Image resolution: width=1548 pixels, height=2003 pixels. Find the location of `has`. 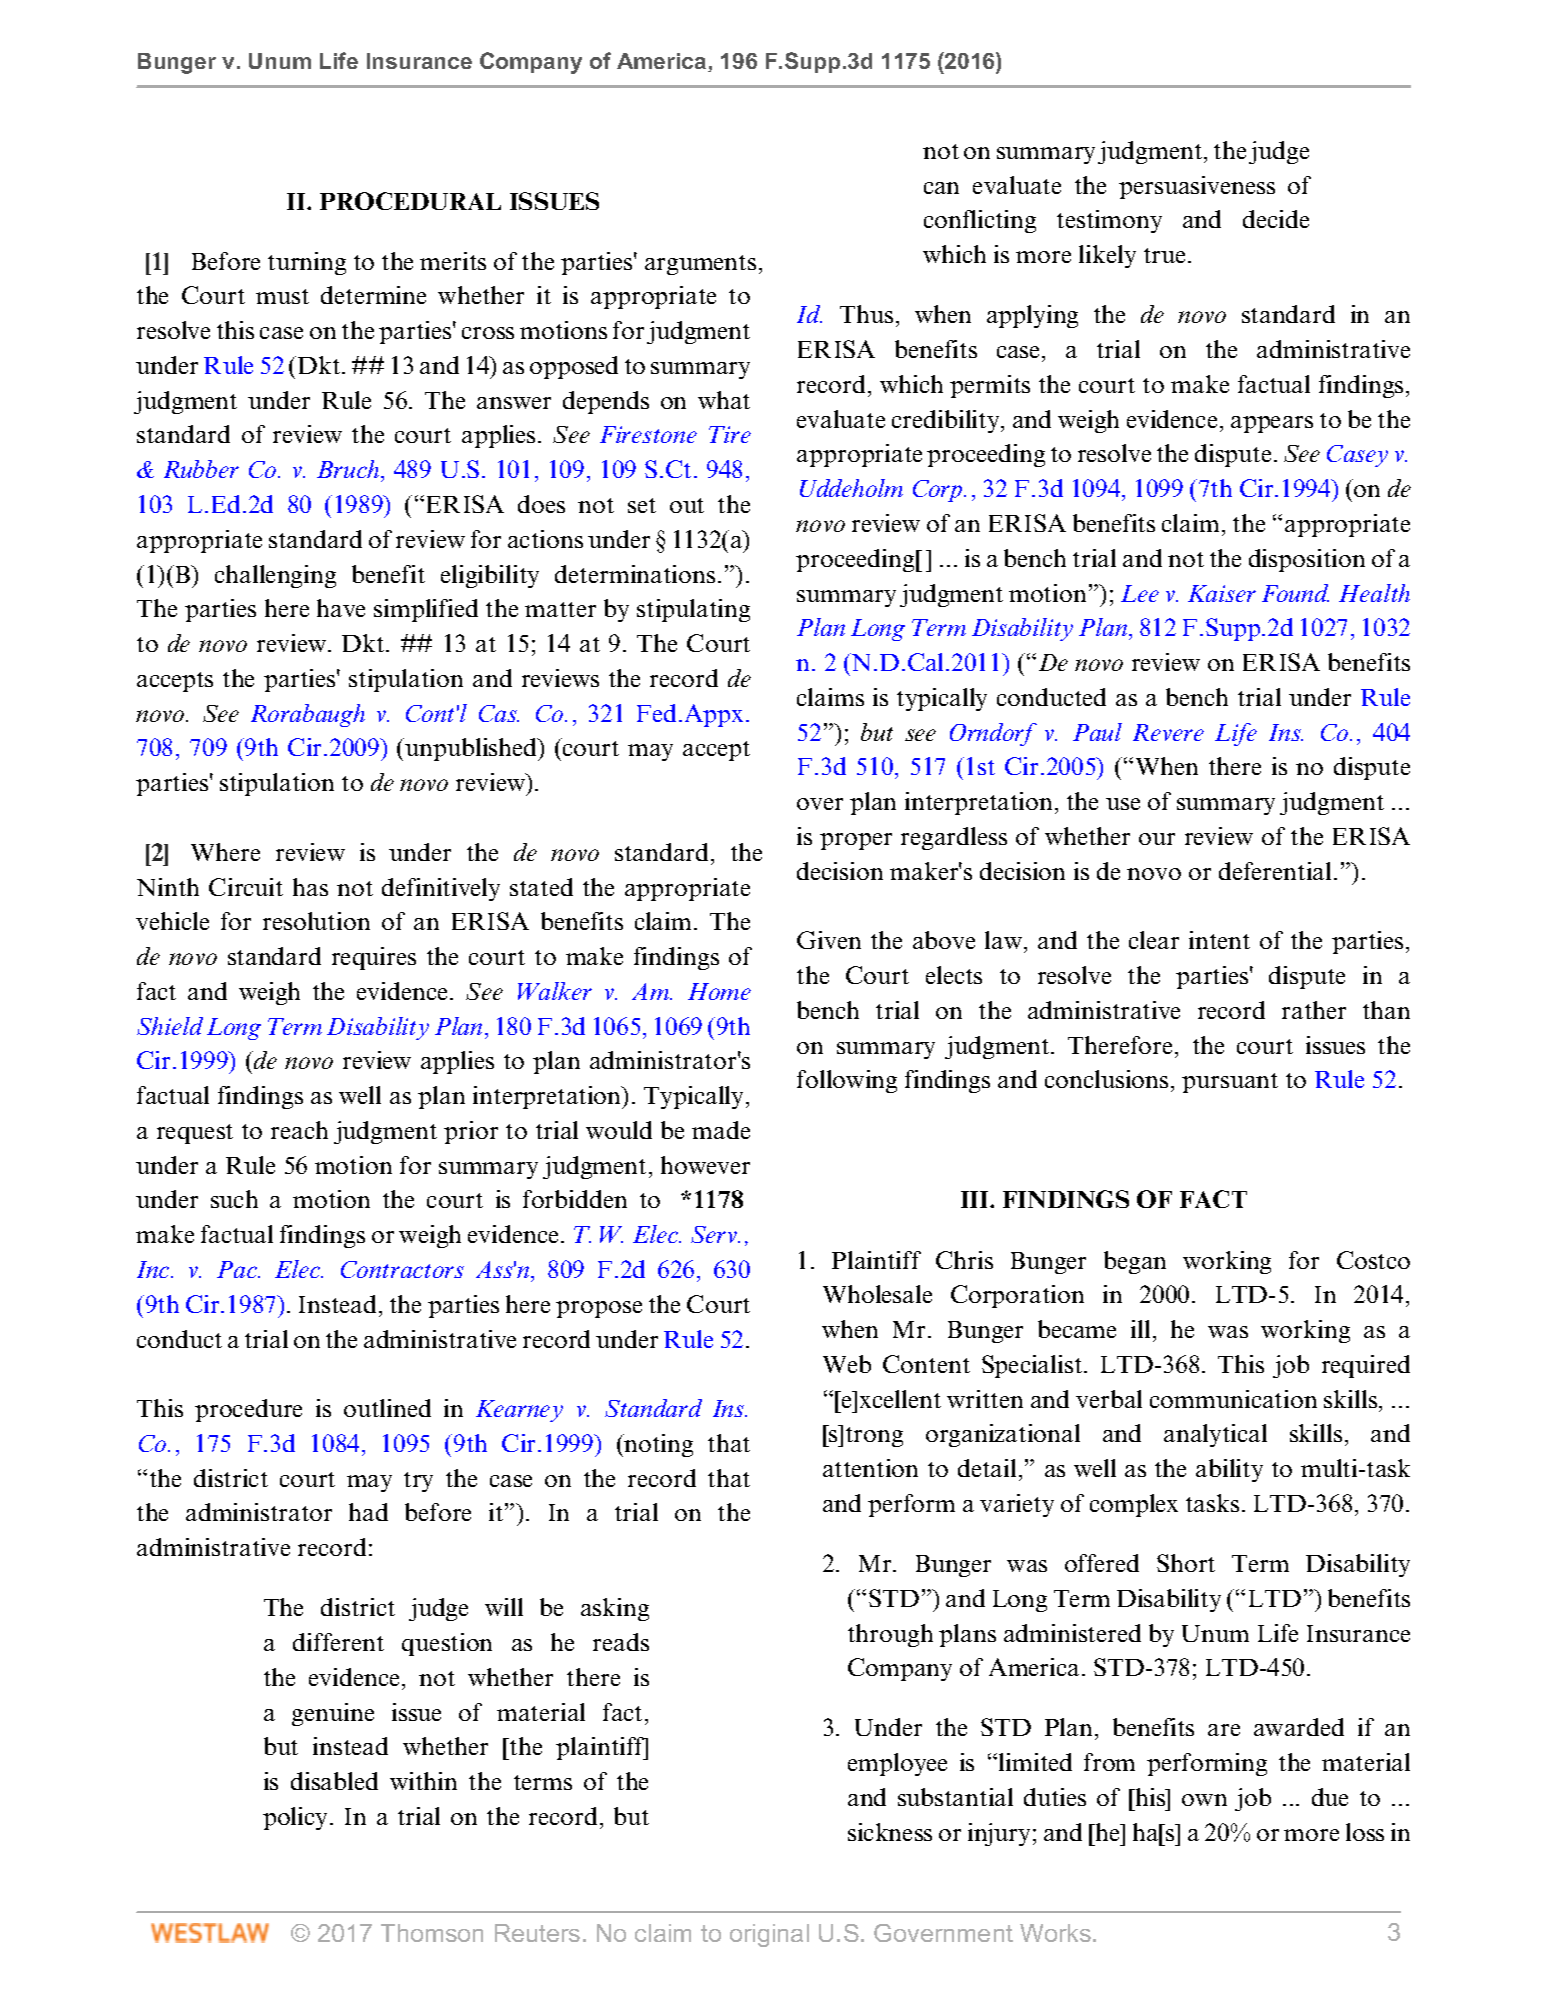

has is located at coordinates (310, 887).
